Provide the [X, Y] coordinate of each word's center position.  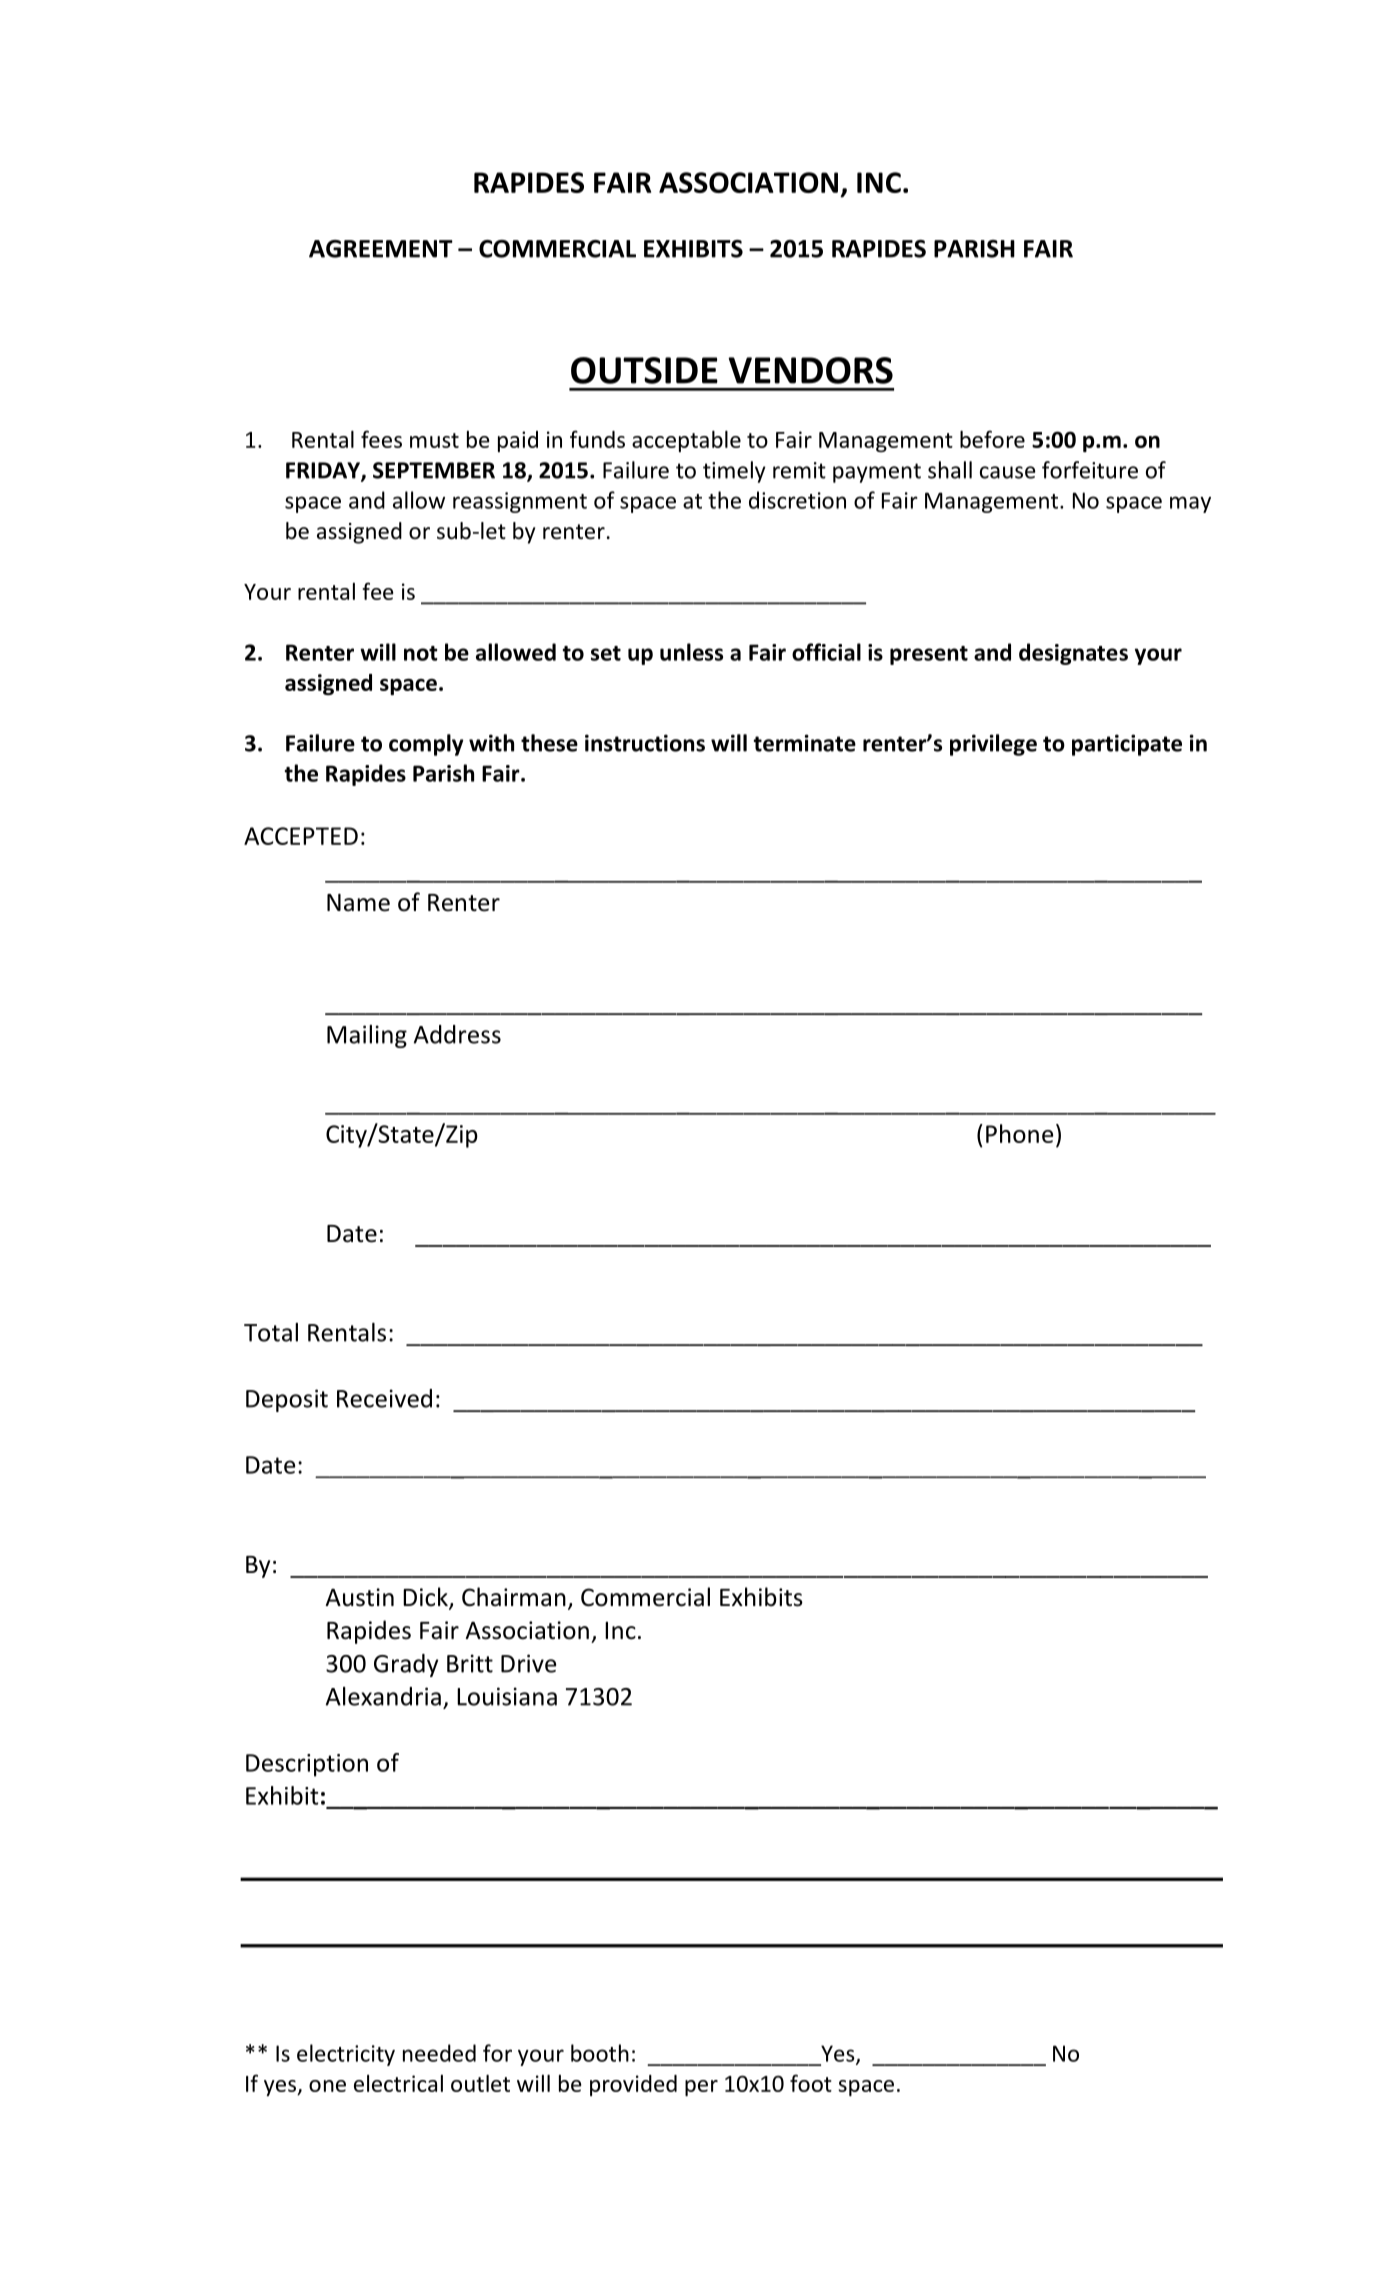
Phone [1019, 1133]
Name [358, 903]
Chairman [514, 1597]
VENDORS [810, 370]
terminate [804, 743]
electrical [398, 2083]
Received [384, 1398]
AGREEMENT [381, 249]
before [992, 439]
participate [1127, 745]
